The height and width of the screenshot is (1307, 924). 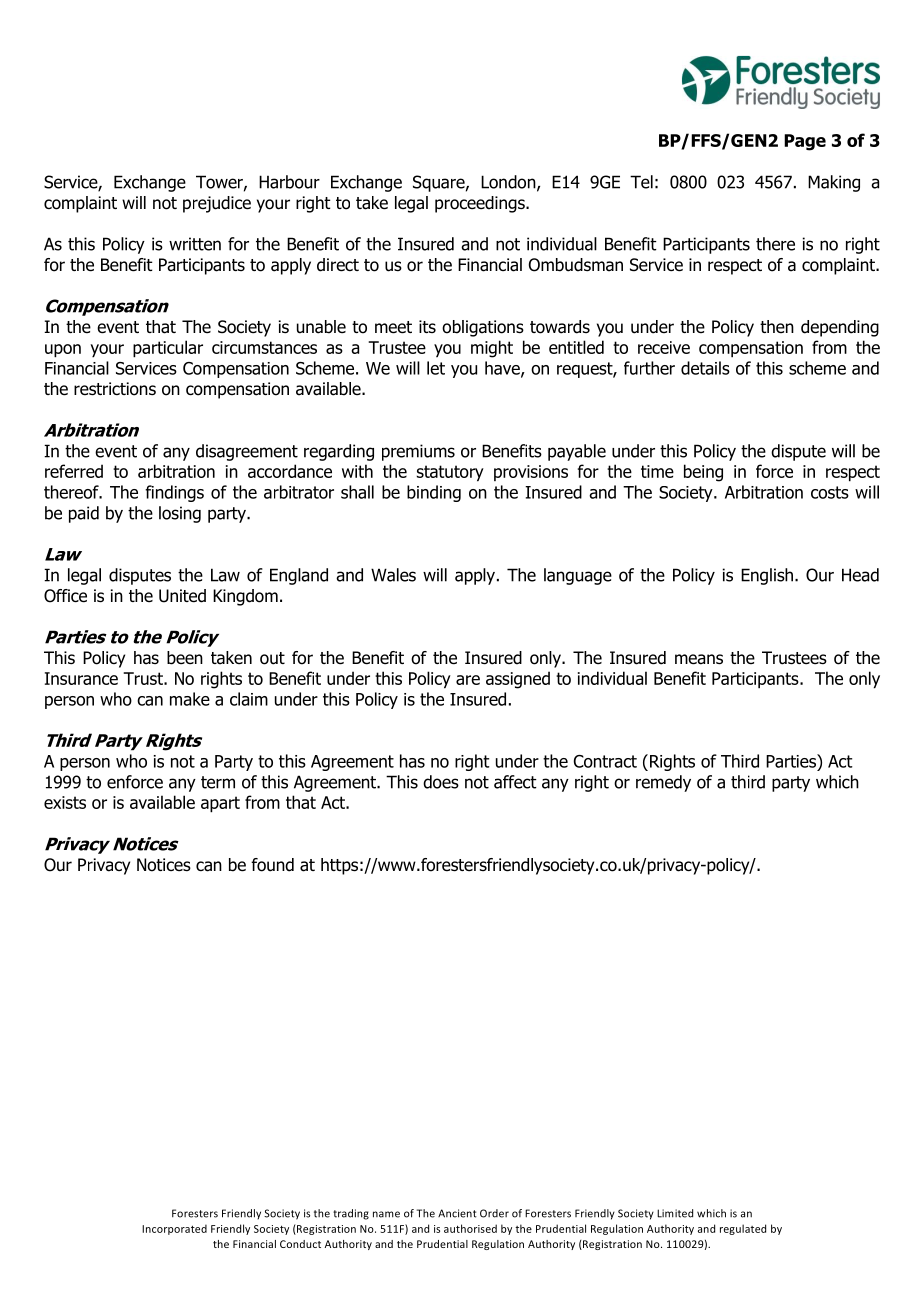 What do you see at coordinates (805, 142) in the screenshot?
I see `Page` at bounding box center [805, 142].
